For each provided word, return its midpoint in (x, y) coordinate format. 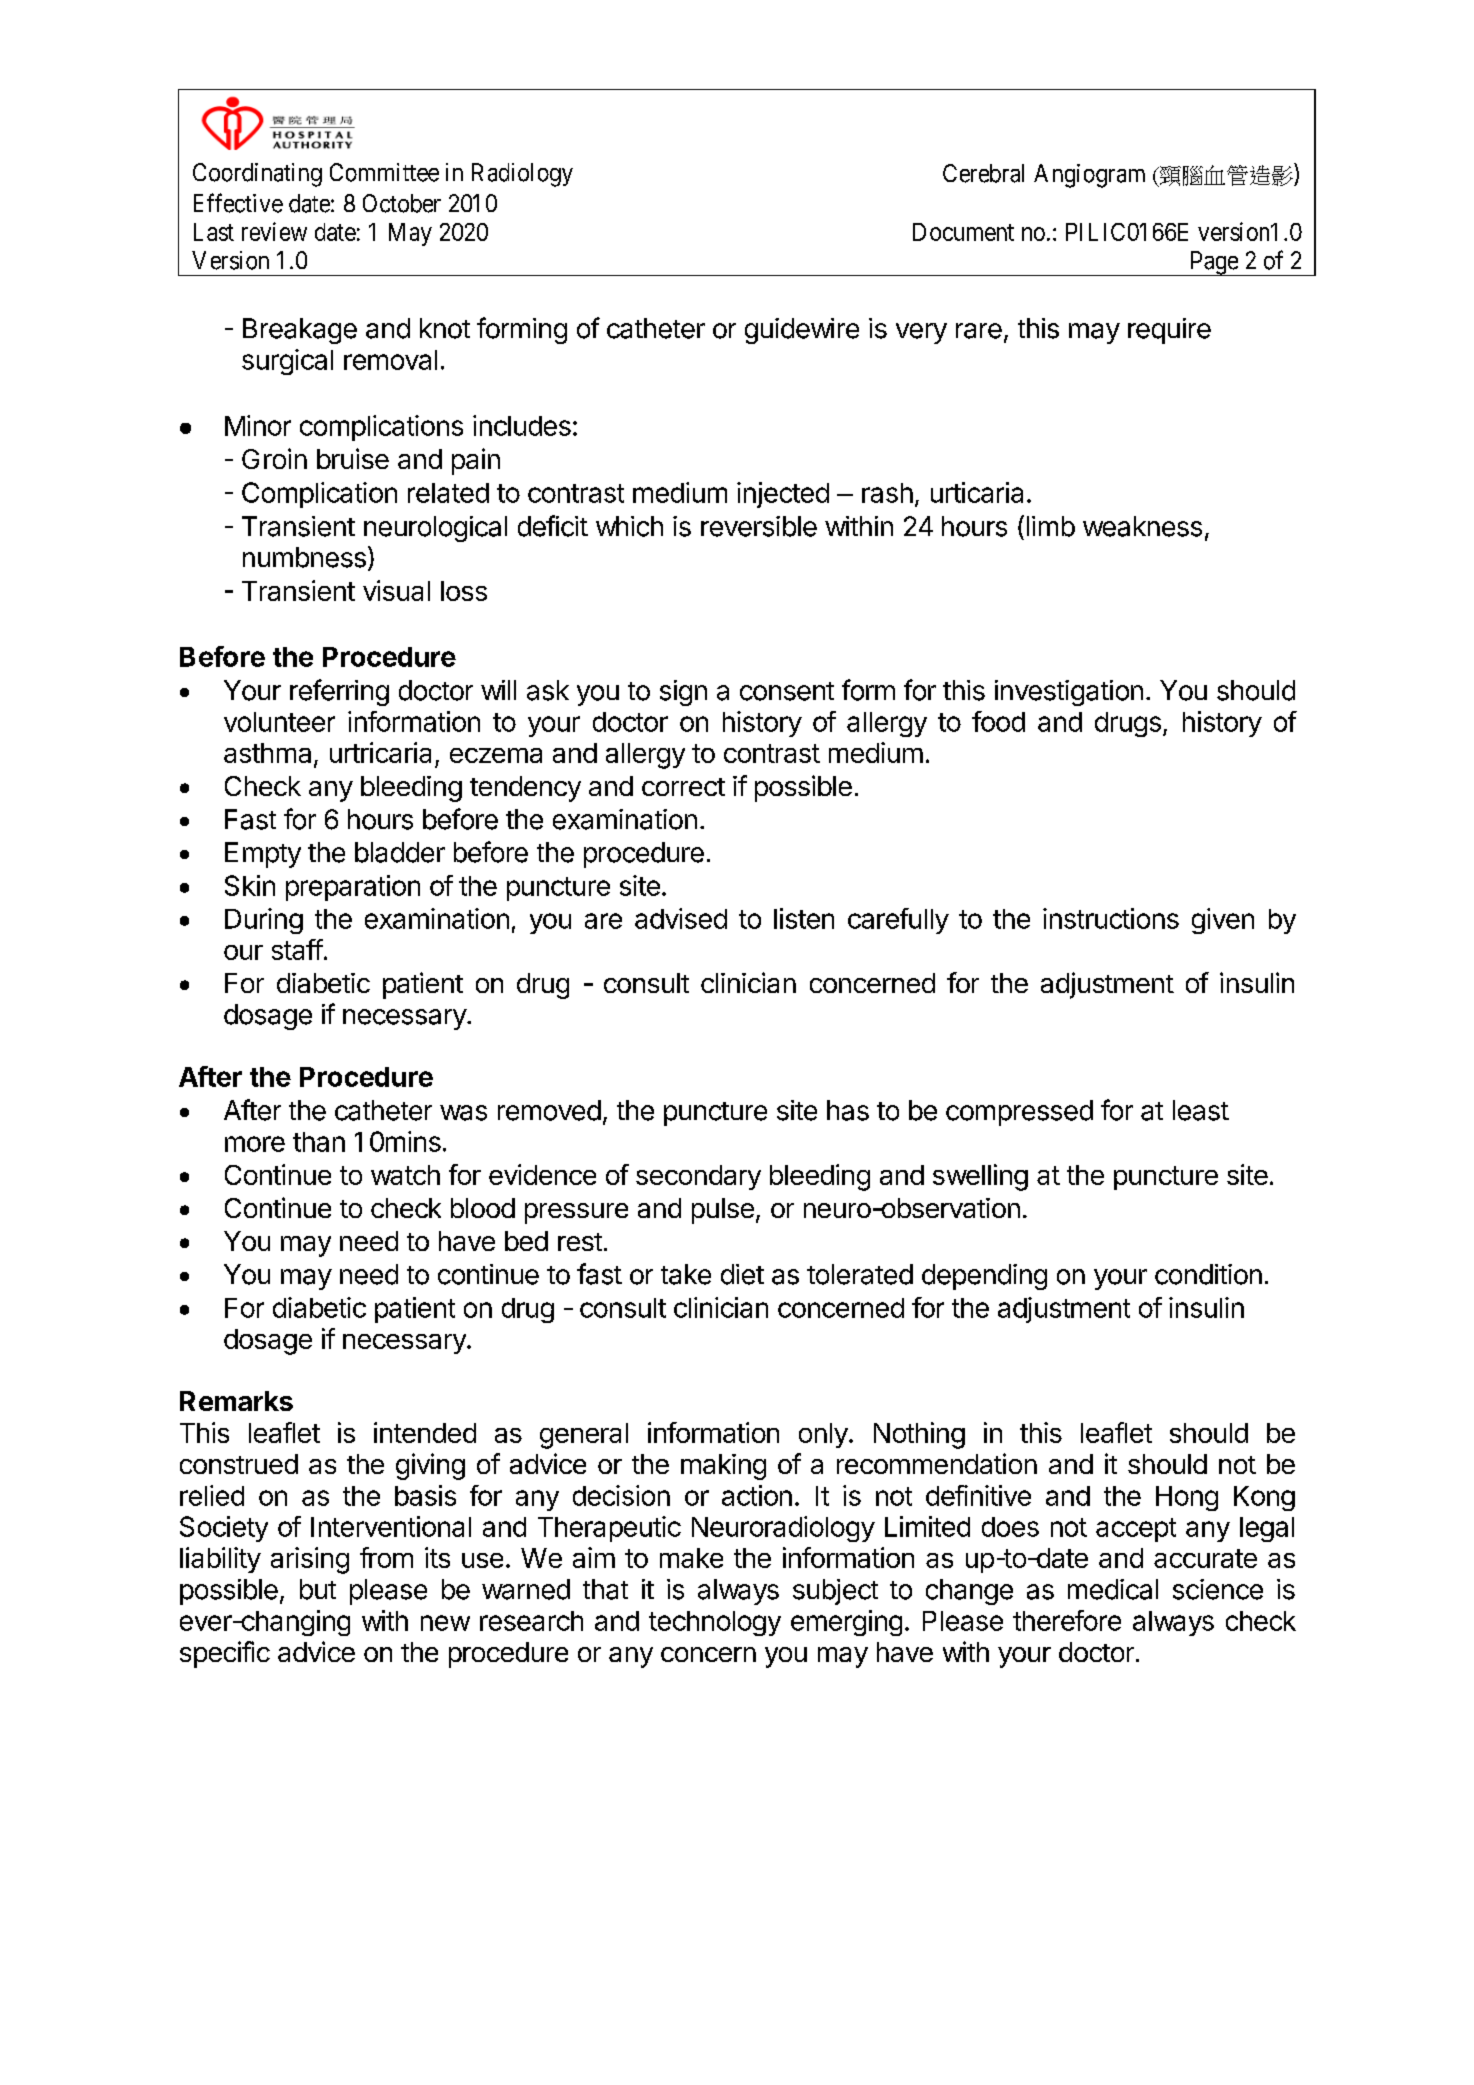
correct (683, 787)
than (319, 1142)
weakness (1142, 526)
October (402, 203)
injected (783, 495)
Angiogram (1089, 176)
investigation (1069, 693)
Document (963, 232)
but (318, 1589)
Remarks (236, 1401)
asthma (267, 753)
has (848, 1110)
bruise (353, 458)
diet (742, 1274)
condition (1208, 1274)
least (1201, 1110)
